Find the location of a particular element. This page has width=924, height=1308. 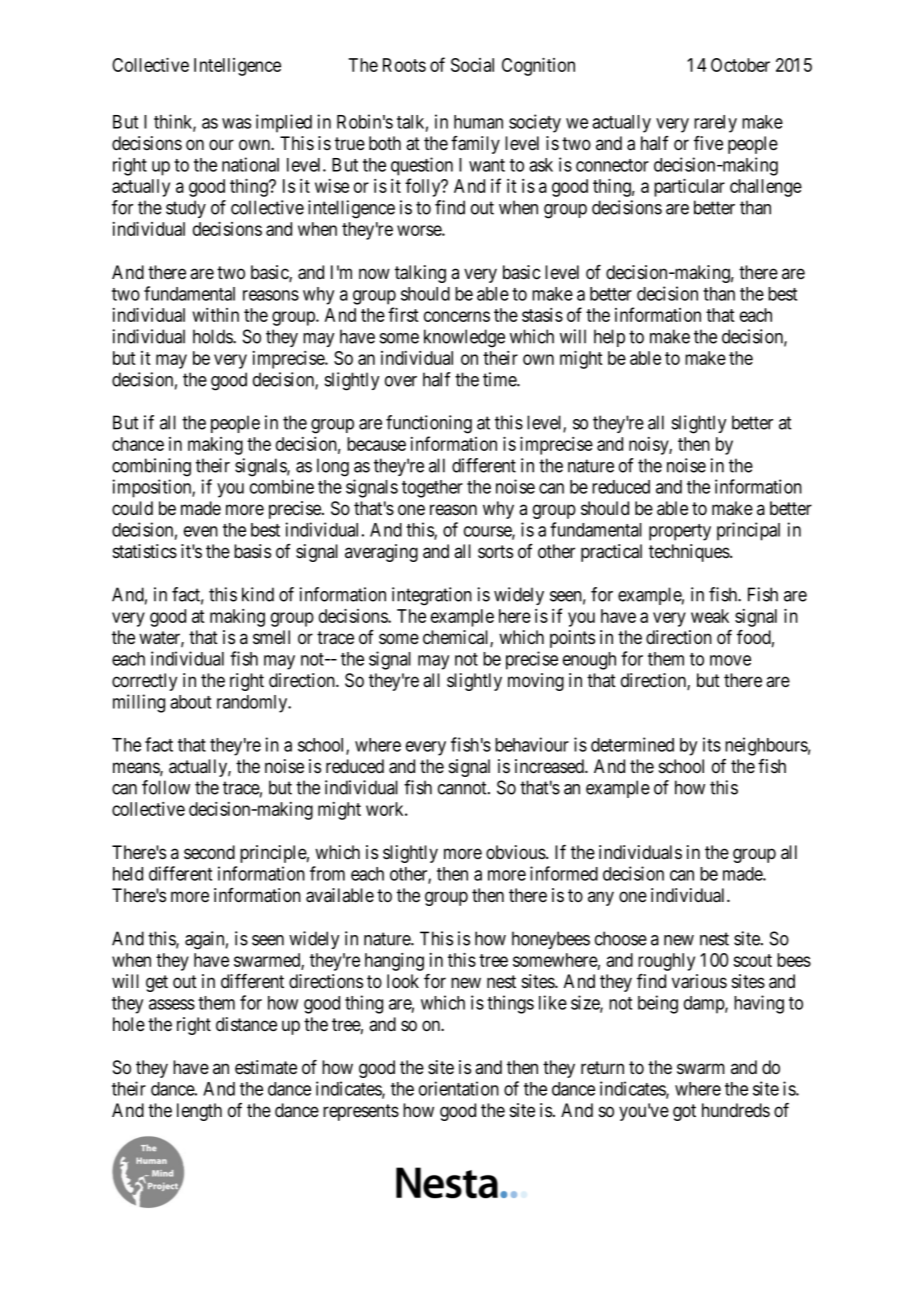

property is located at coordinates (680, 532).
